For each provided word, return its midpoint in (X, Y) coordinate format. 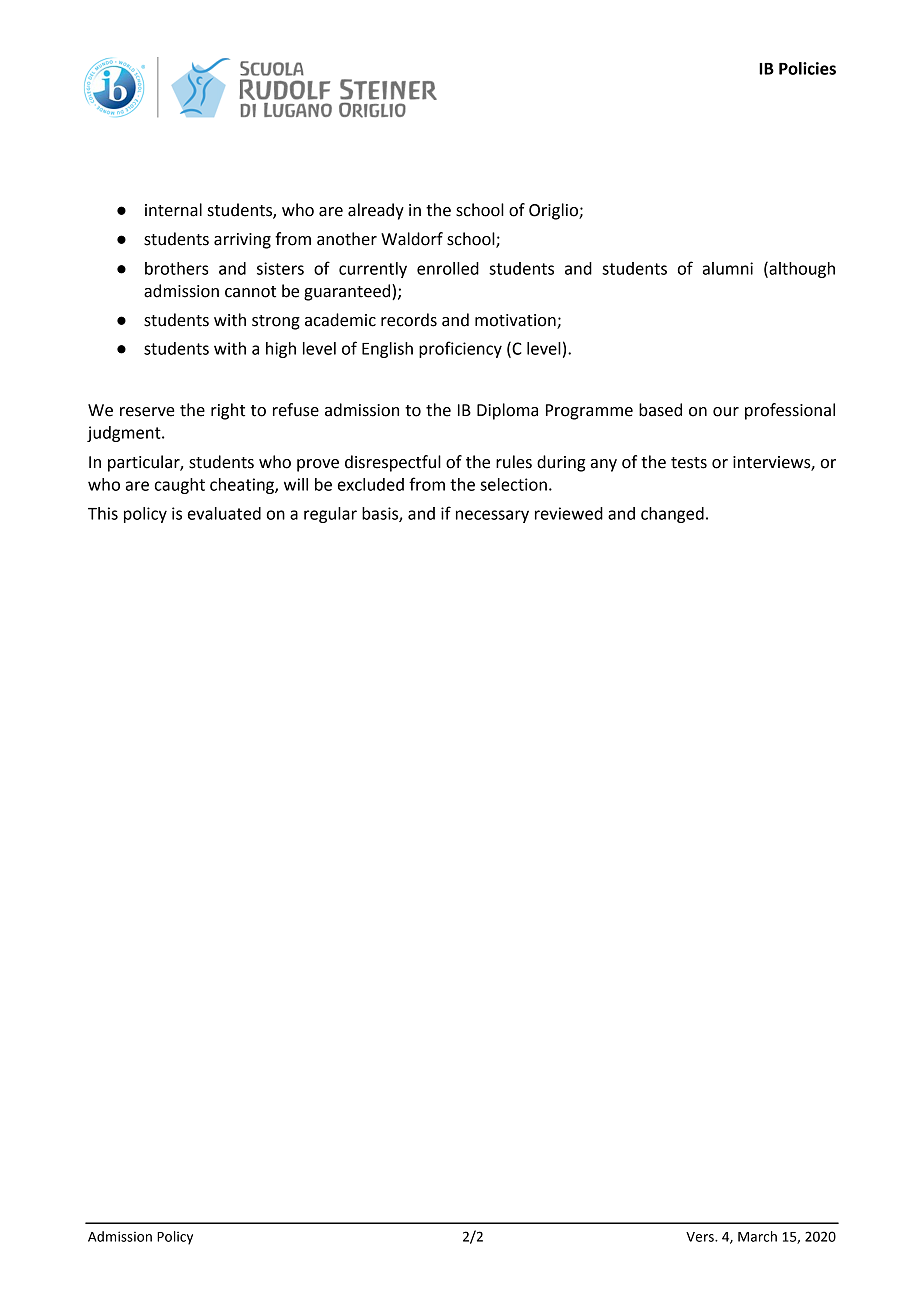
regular (330, 515)
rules (514, 462)
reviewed (569, 513)
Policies (807, 68)
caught (180, 486)
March (757, 1236)
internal (173, 210)
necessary (492, 516)
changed (672, 515)
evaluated (224, 513)
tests (689, 463)
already (376, 211)
